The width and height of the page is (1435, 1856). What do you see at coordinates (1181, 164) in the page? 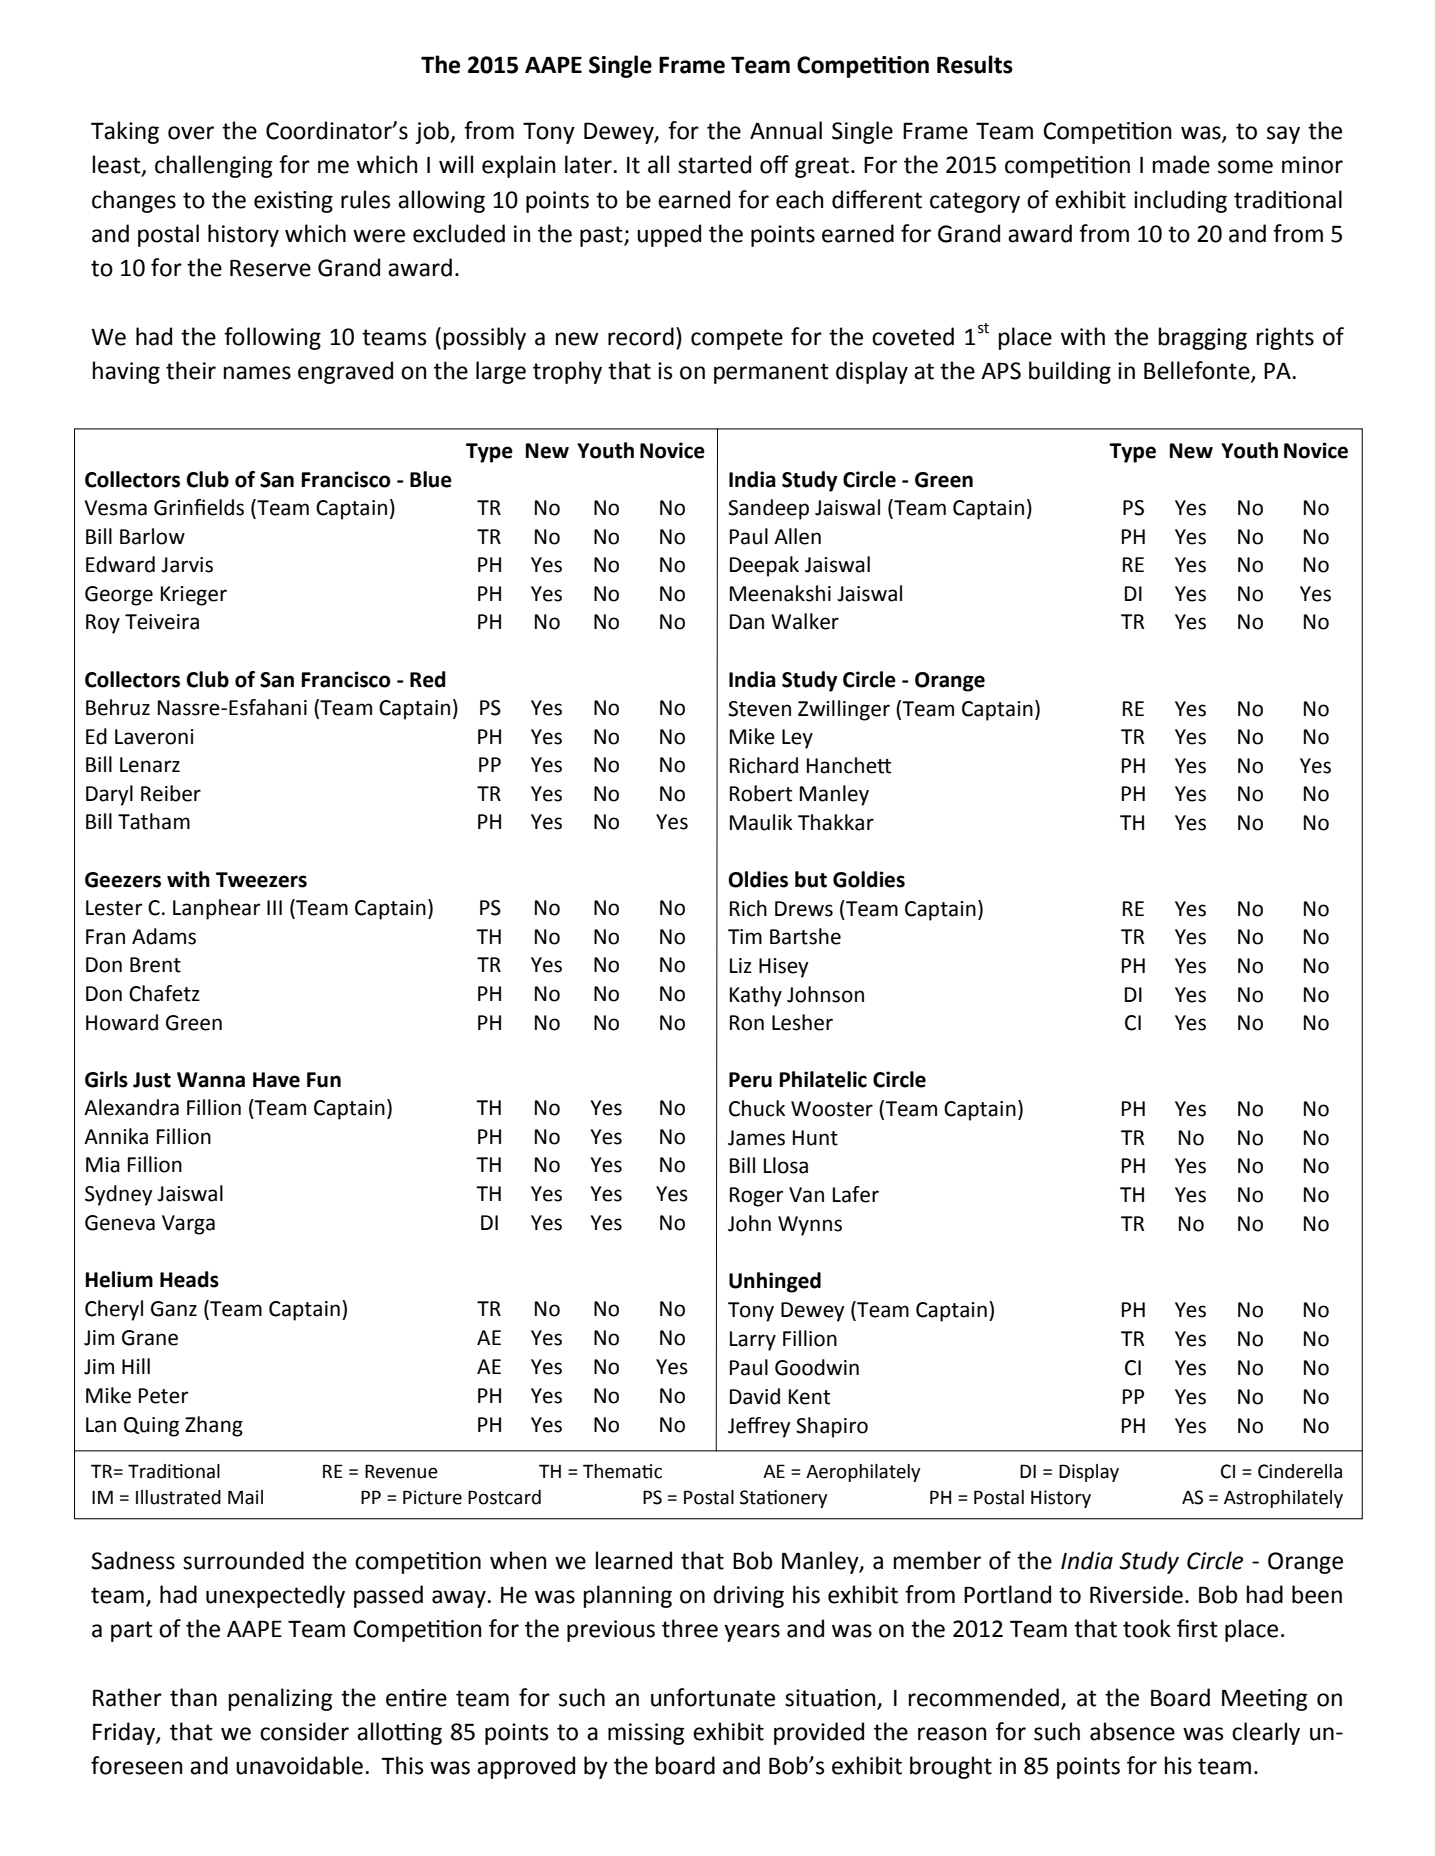
I see `made` at bounding box center [1181, 164].
